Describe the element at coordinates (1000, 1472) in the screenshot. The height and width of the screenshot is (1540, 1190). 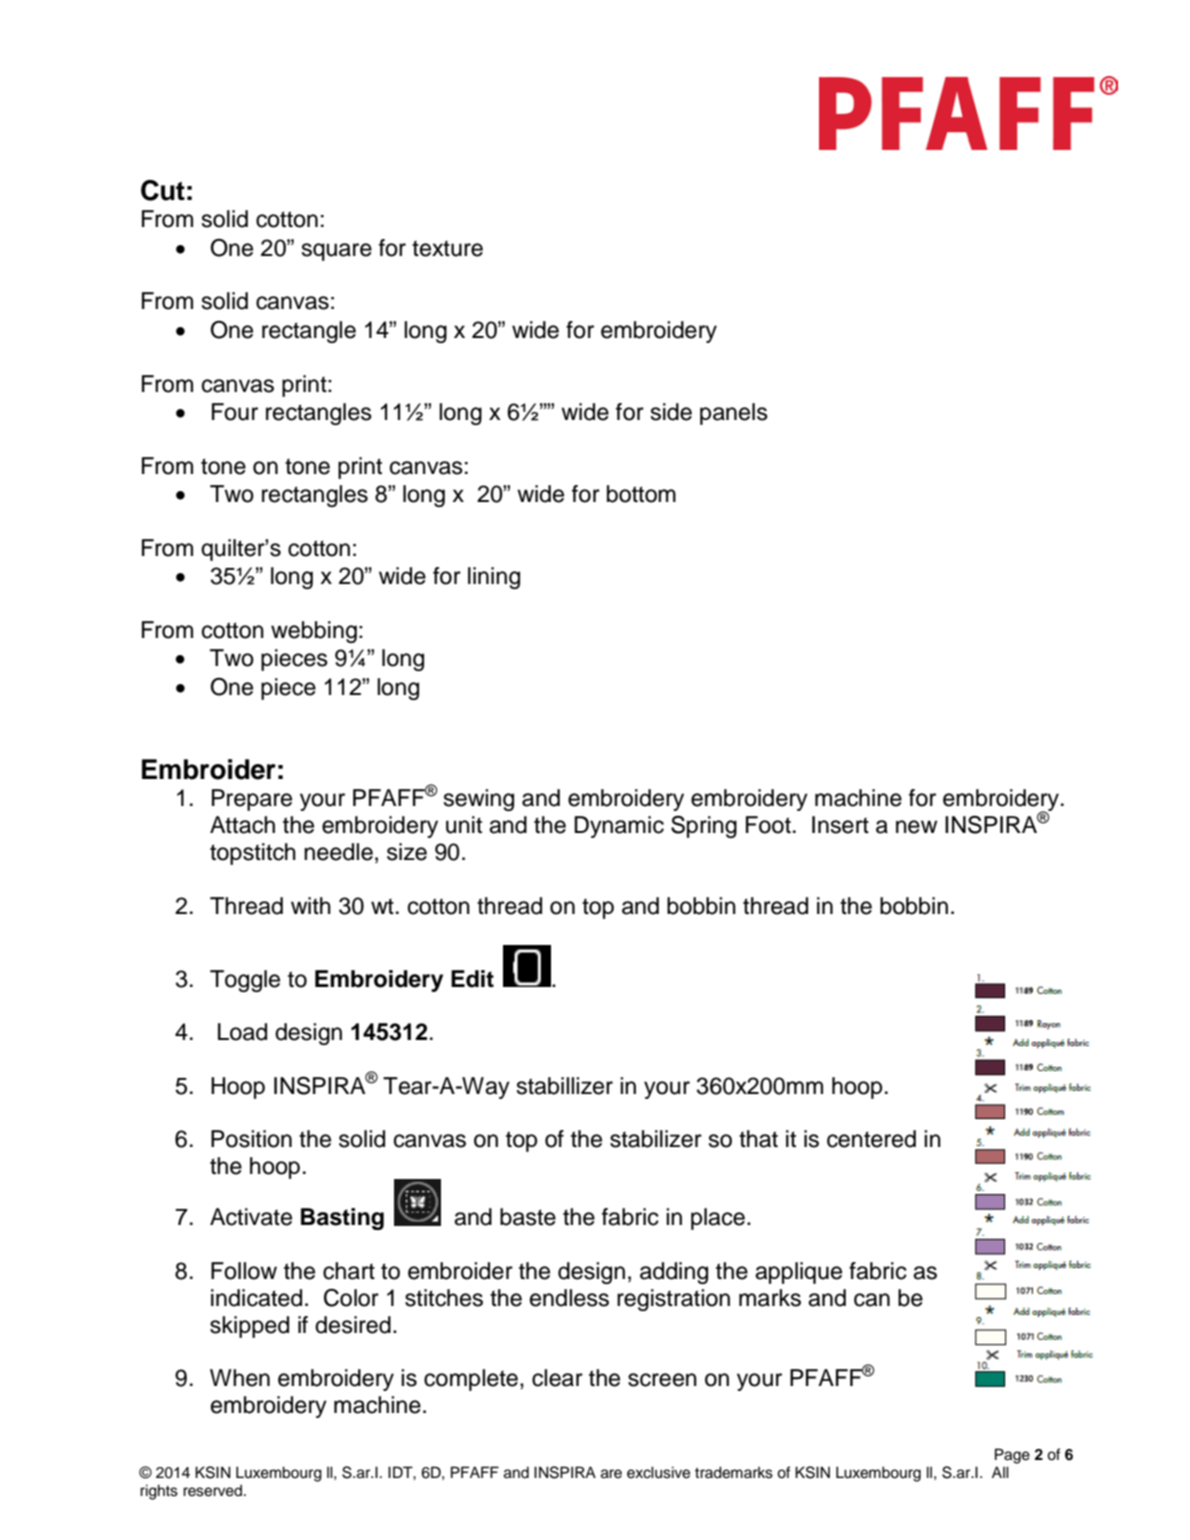
I see `All` at that location.
